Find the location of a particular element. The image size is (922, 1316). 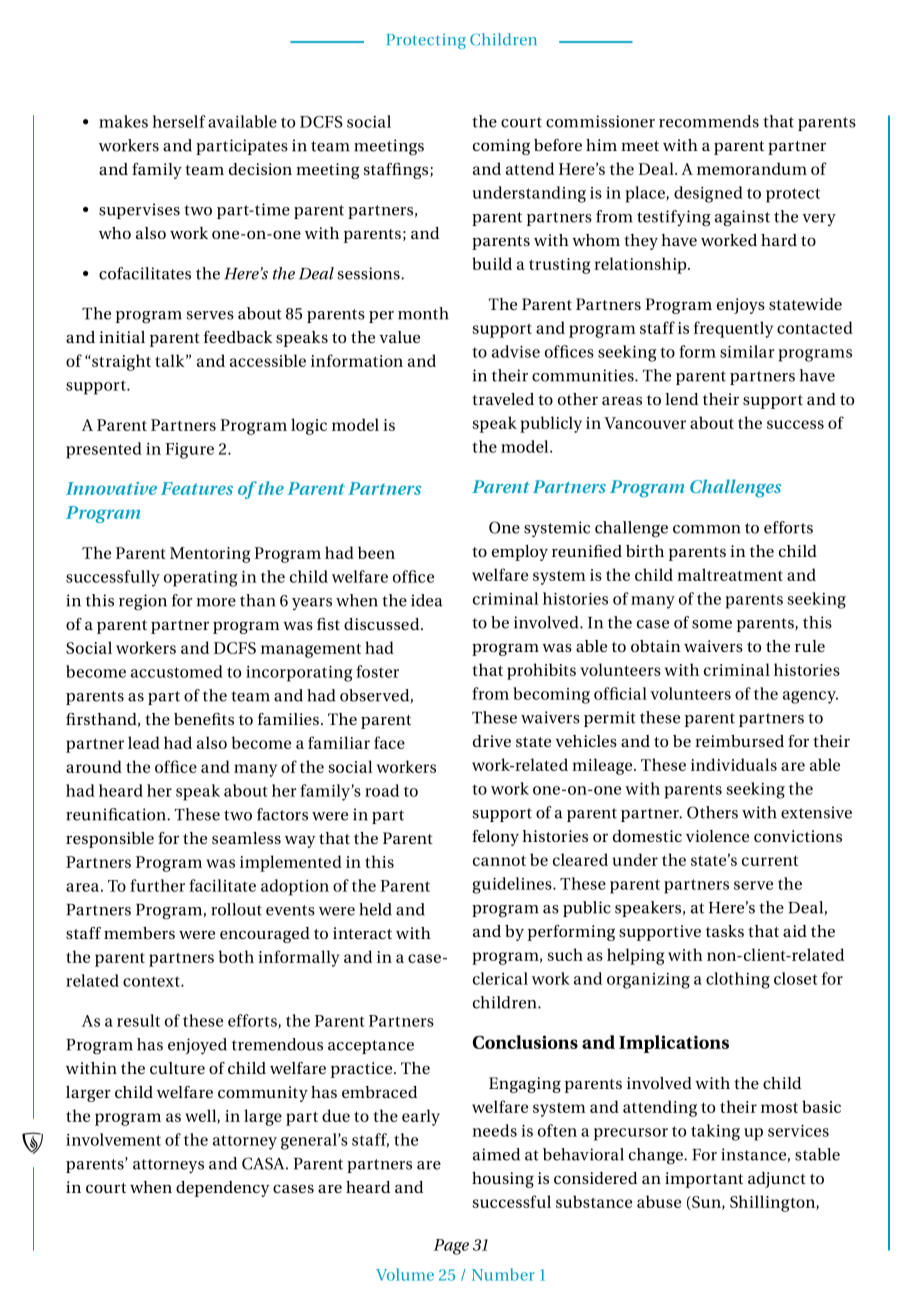

before is located at coordinates (558, 145).
